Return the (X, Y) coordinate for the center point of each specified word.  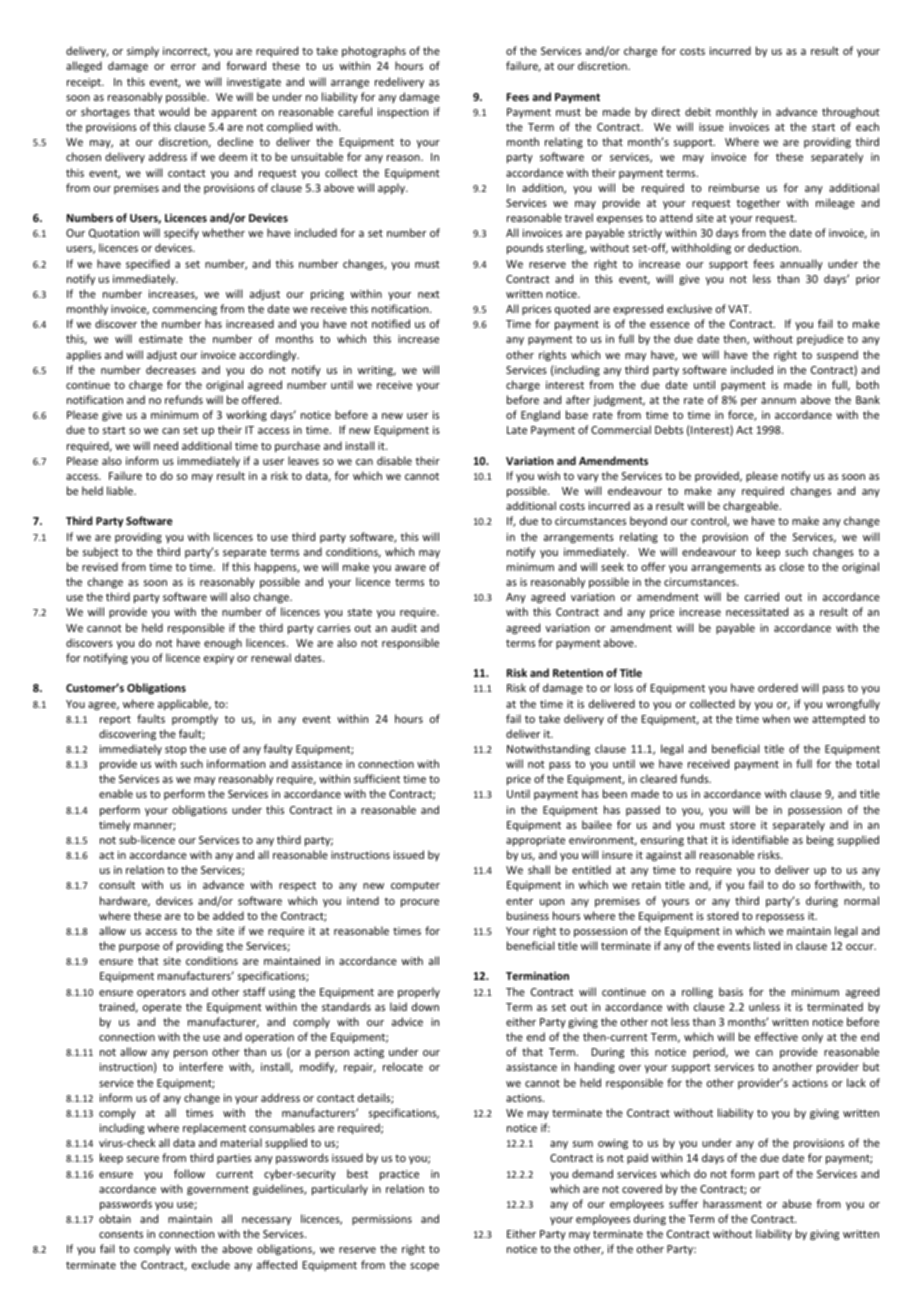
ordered (778, 687)
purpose (139, 948)
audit (404, 627)
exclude (211, 1264)
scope (424, 1267)
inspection (403, 113)
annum (778, 401)
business (528, 915)
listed (767, 945)
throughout (851, 113)
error (183, 67)
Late (517, 430)
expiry (219, 659)
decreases (171, 369)
